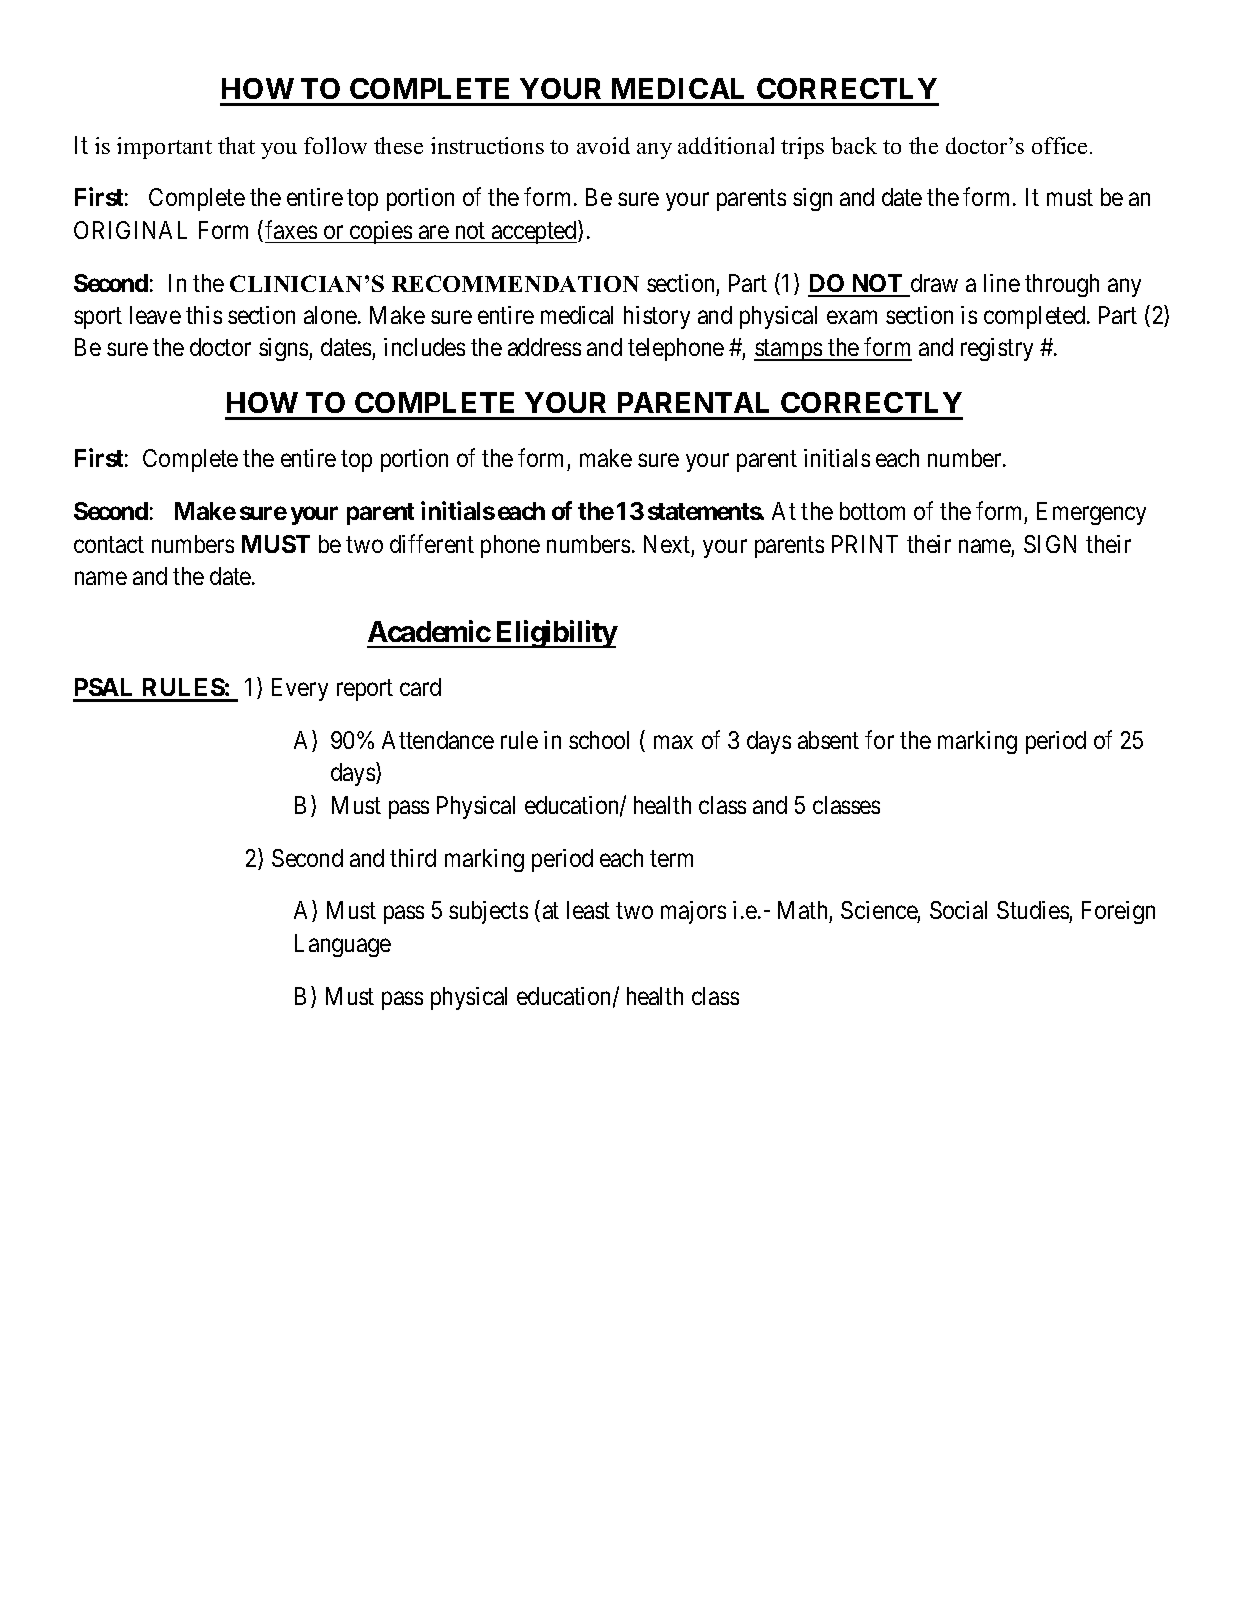  Describe the element at coordinates (588, 910) in the screenshot. I see `least` at that location.
